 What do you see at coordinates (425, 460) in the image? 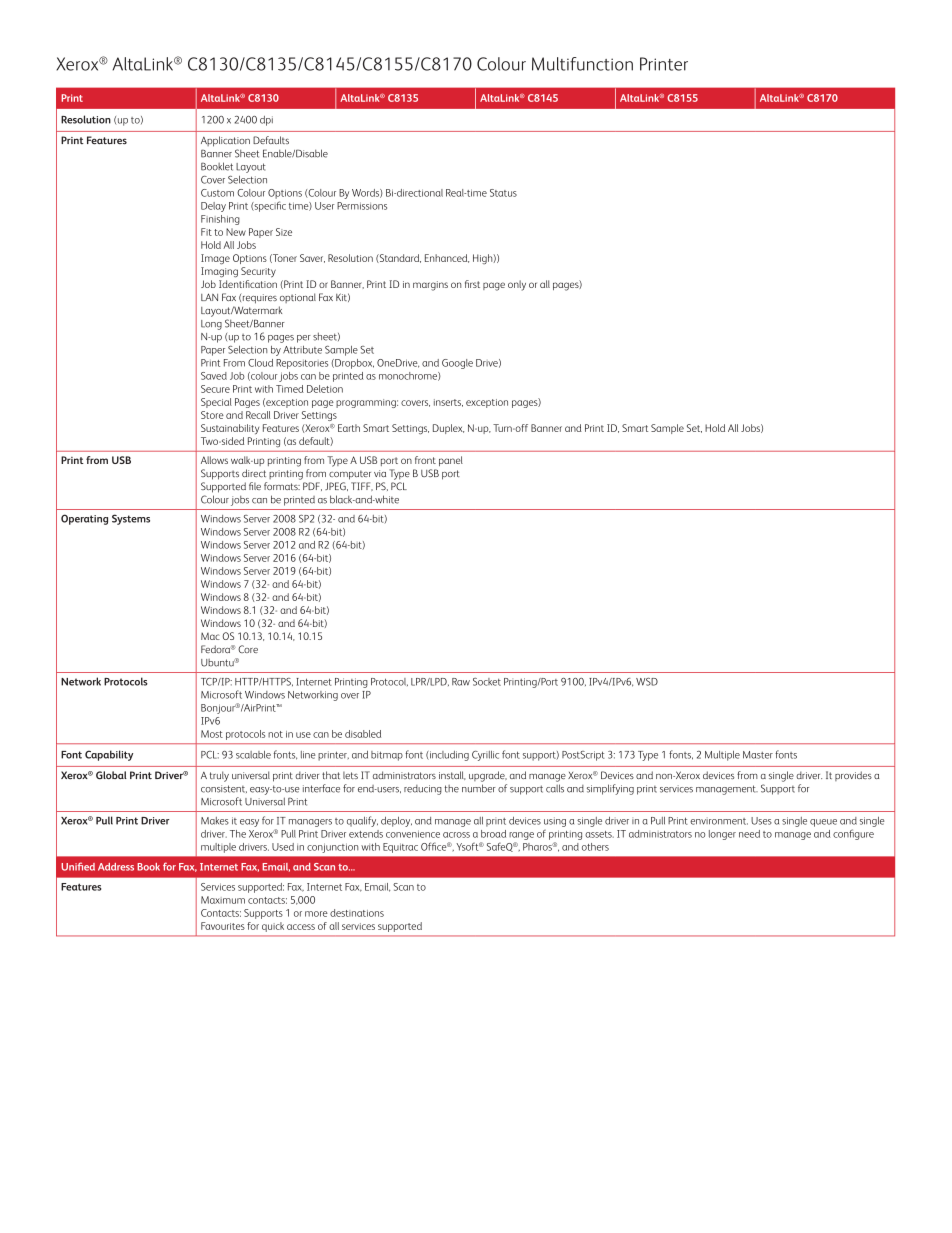
I see `front` at bounding box center [425, 460].
